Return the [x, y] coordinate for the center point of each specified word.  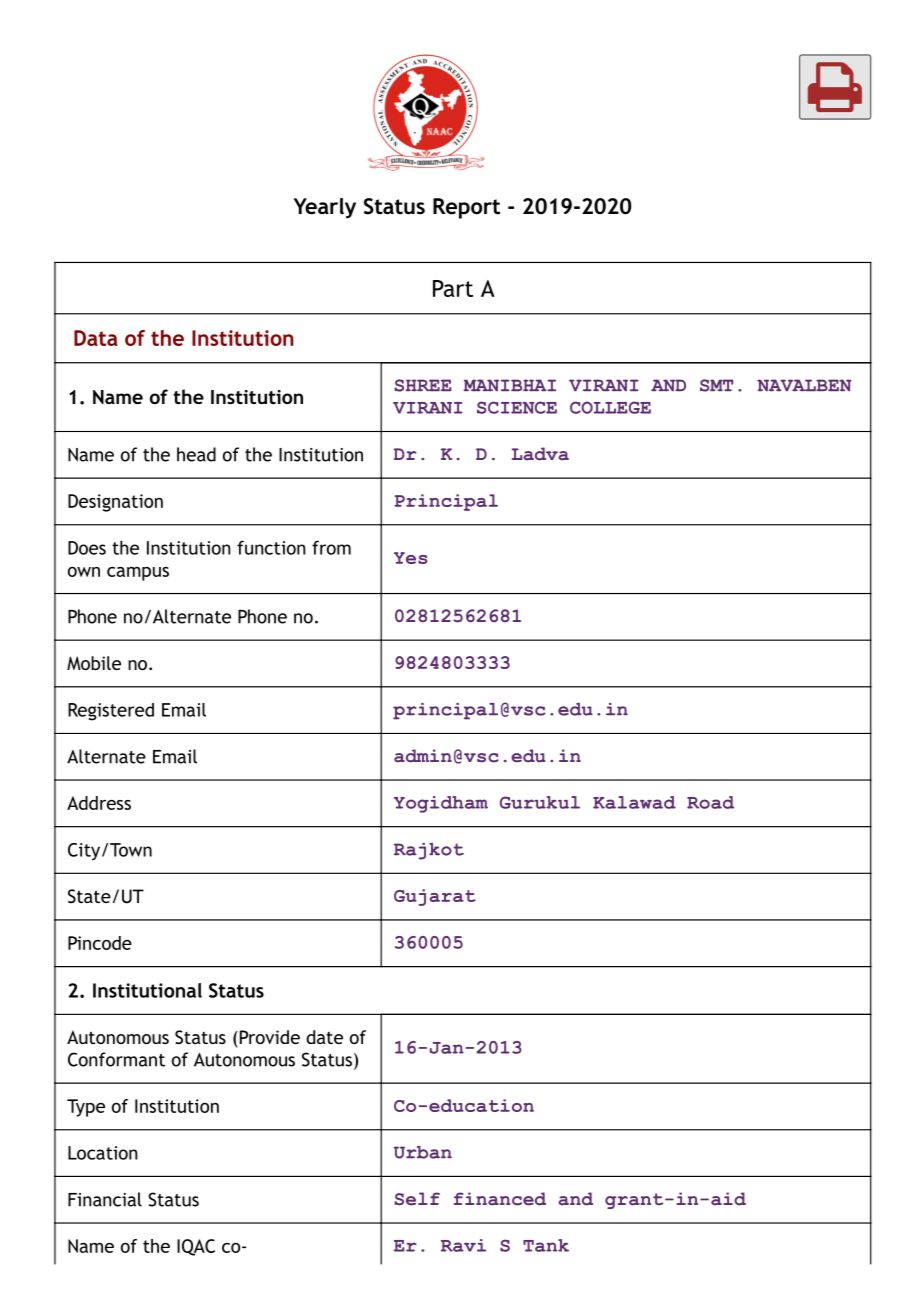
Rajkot [429, 851]
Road [710, 802]
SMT [716, 385]
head [196, 454]
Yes [411, 558]
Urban [423, 1152]
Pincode [100, 943]
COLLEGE [610, 407]
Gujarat [435, 897]
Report [466, 208]
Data [96, 338]
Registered [111, 712]
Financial [105, 1199]
